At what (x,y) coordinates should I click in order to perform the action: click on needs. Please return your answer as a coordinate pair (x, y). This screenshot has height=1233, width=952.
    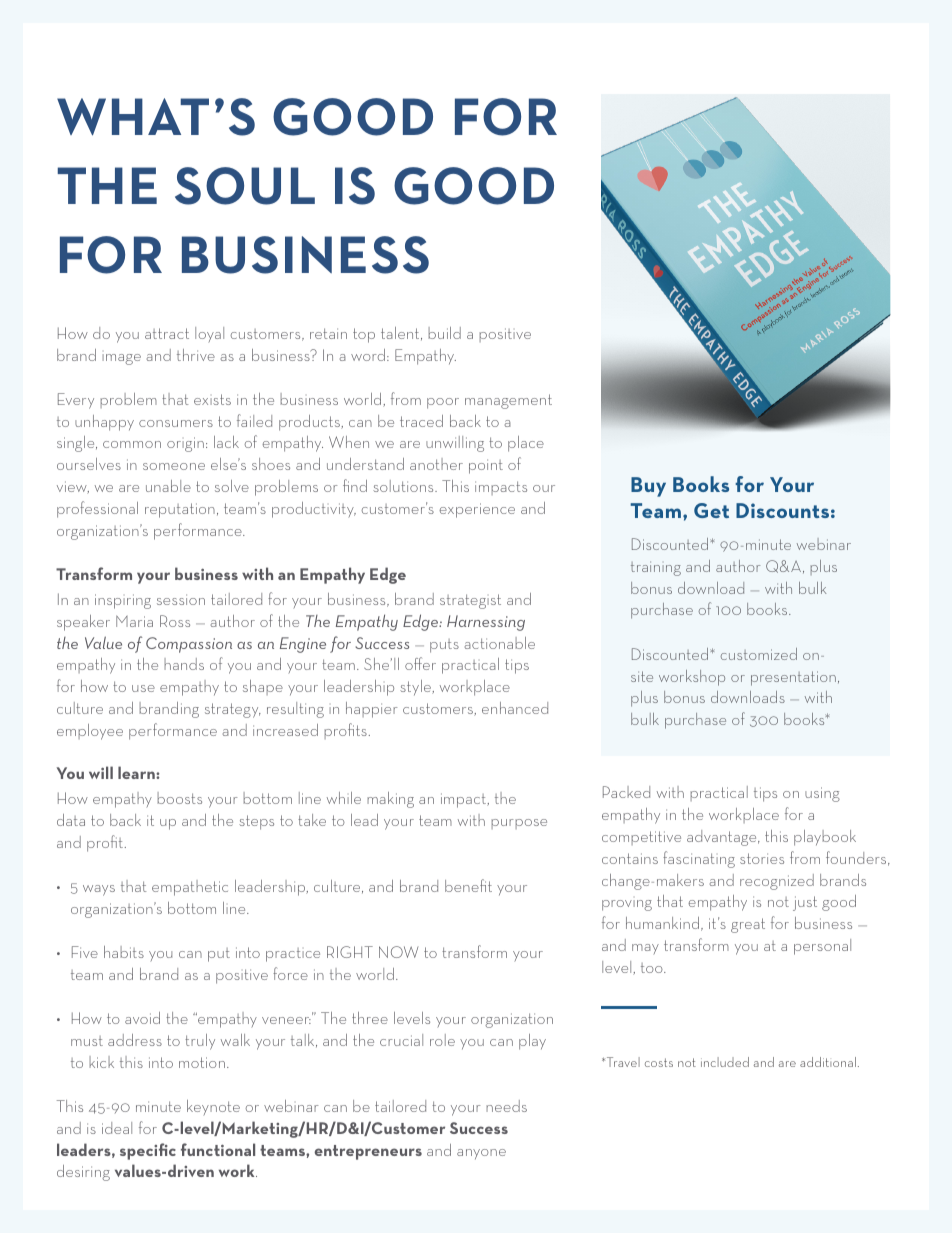
    Looking at the image, I should click on (506, 1106).
